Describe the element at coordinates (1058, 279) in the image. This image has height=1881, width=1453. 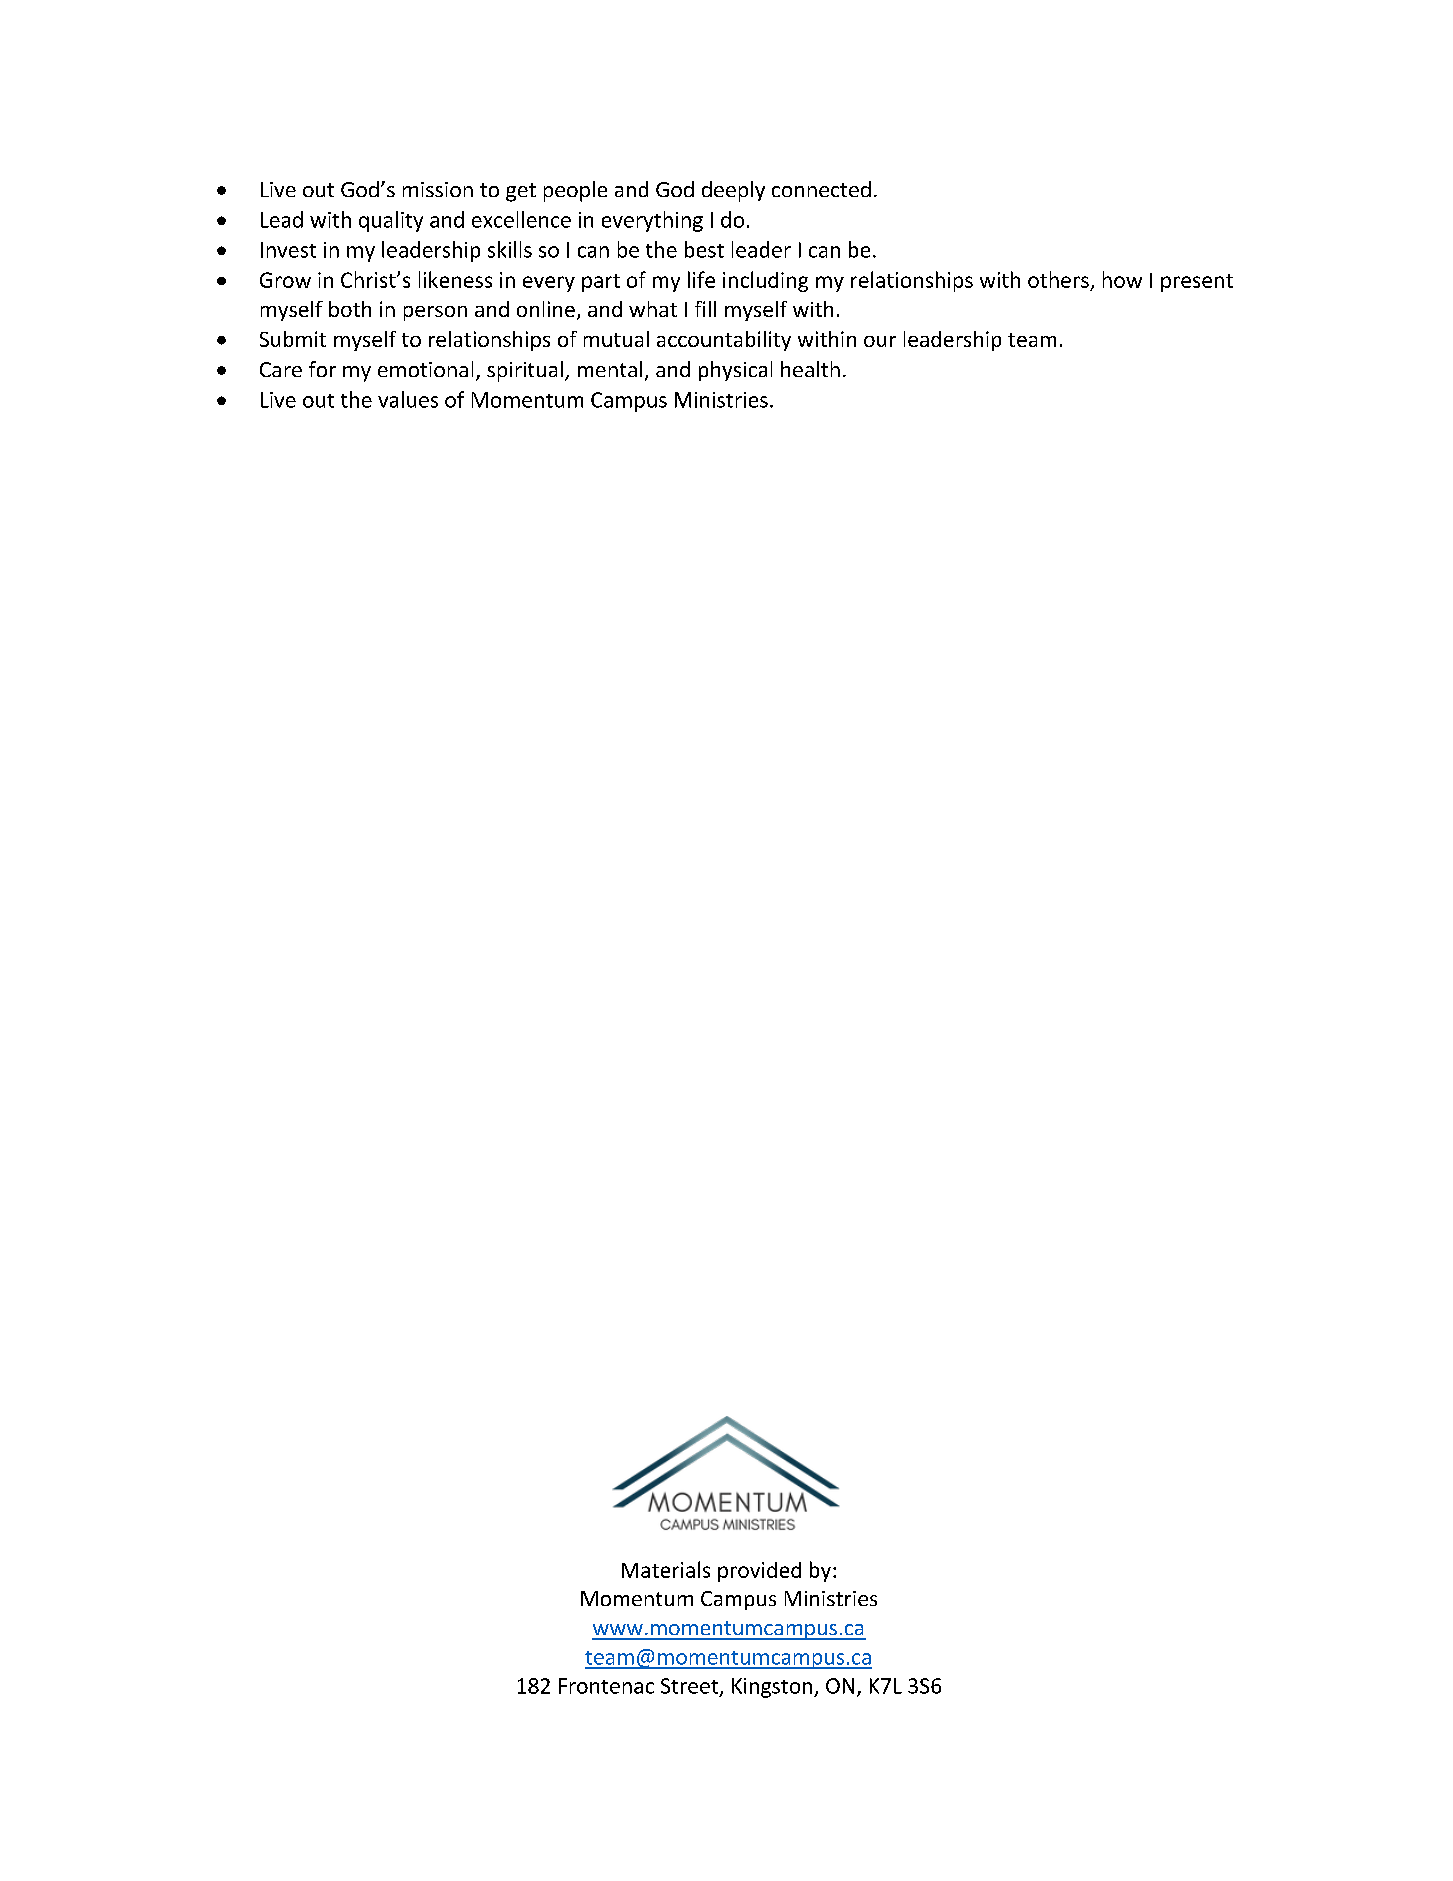
I see `others` at that location.
